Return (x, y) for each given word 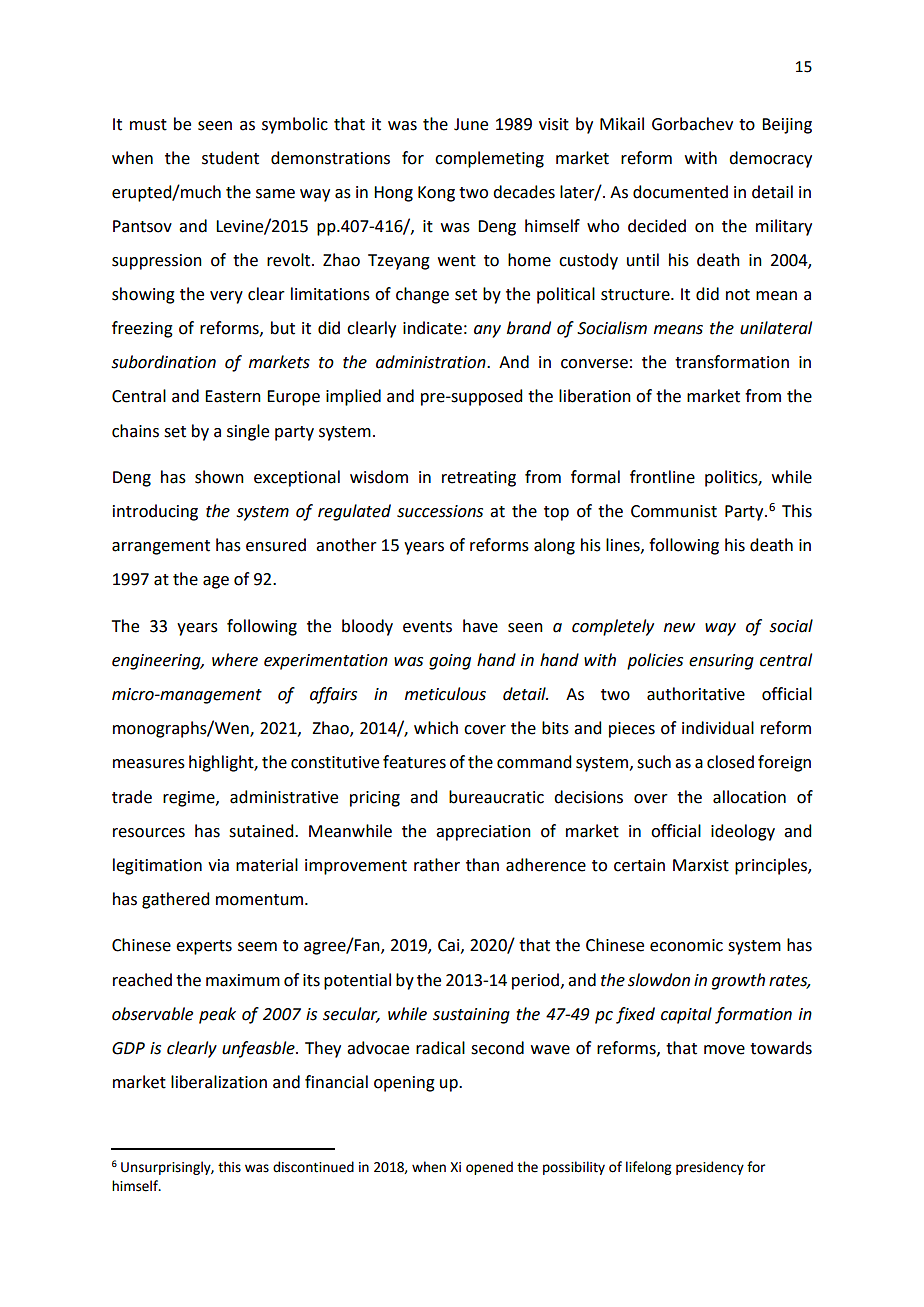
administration (432, 362)
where (235, 660)
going (450, 662)
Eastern (233, 396)
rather (437, 865)
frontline (662, 477)
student (230, 158)
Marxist (701, 865)
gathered (175, 900)
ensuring (721, 662)
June (471, 124)
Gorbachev (692, 124)
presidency (710, 1168)
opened (489, 1168)
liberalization (219, 1082)
